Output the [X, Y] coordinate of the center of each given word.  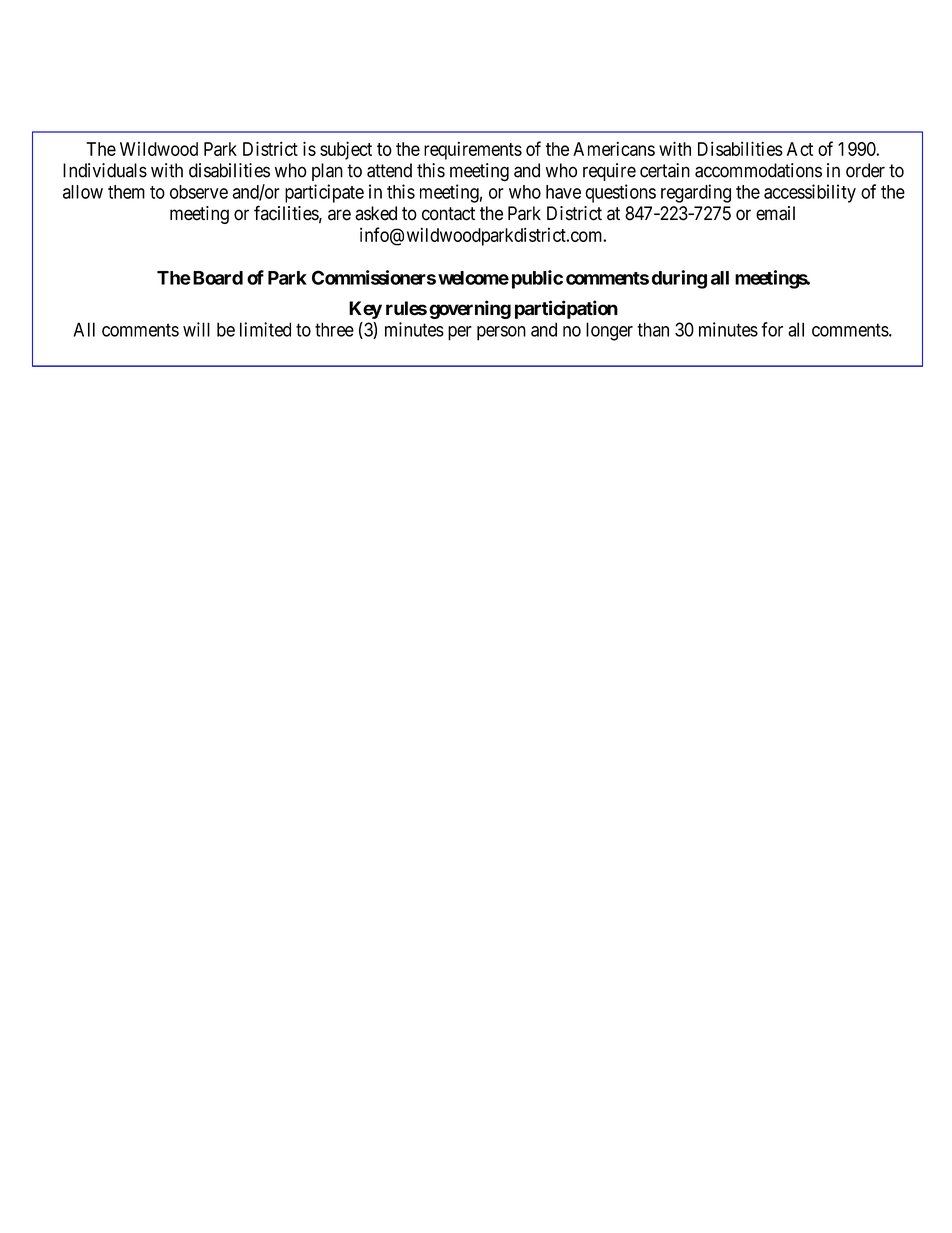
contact [448, 214]
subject [346, 150]
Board [216, 278]
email [775, 213]
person [501, 333]
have [563, 192]
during [679, 279]
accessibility [810, 193]
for [772, 329]
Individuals [105, 170]
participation [566, 309]
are [339, 215]
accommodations [758, 170]
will [196, 329]
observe [199, 192]
